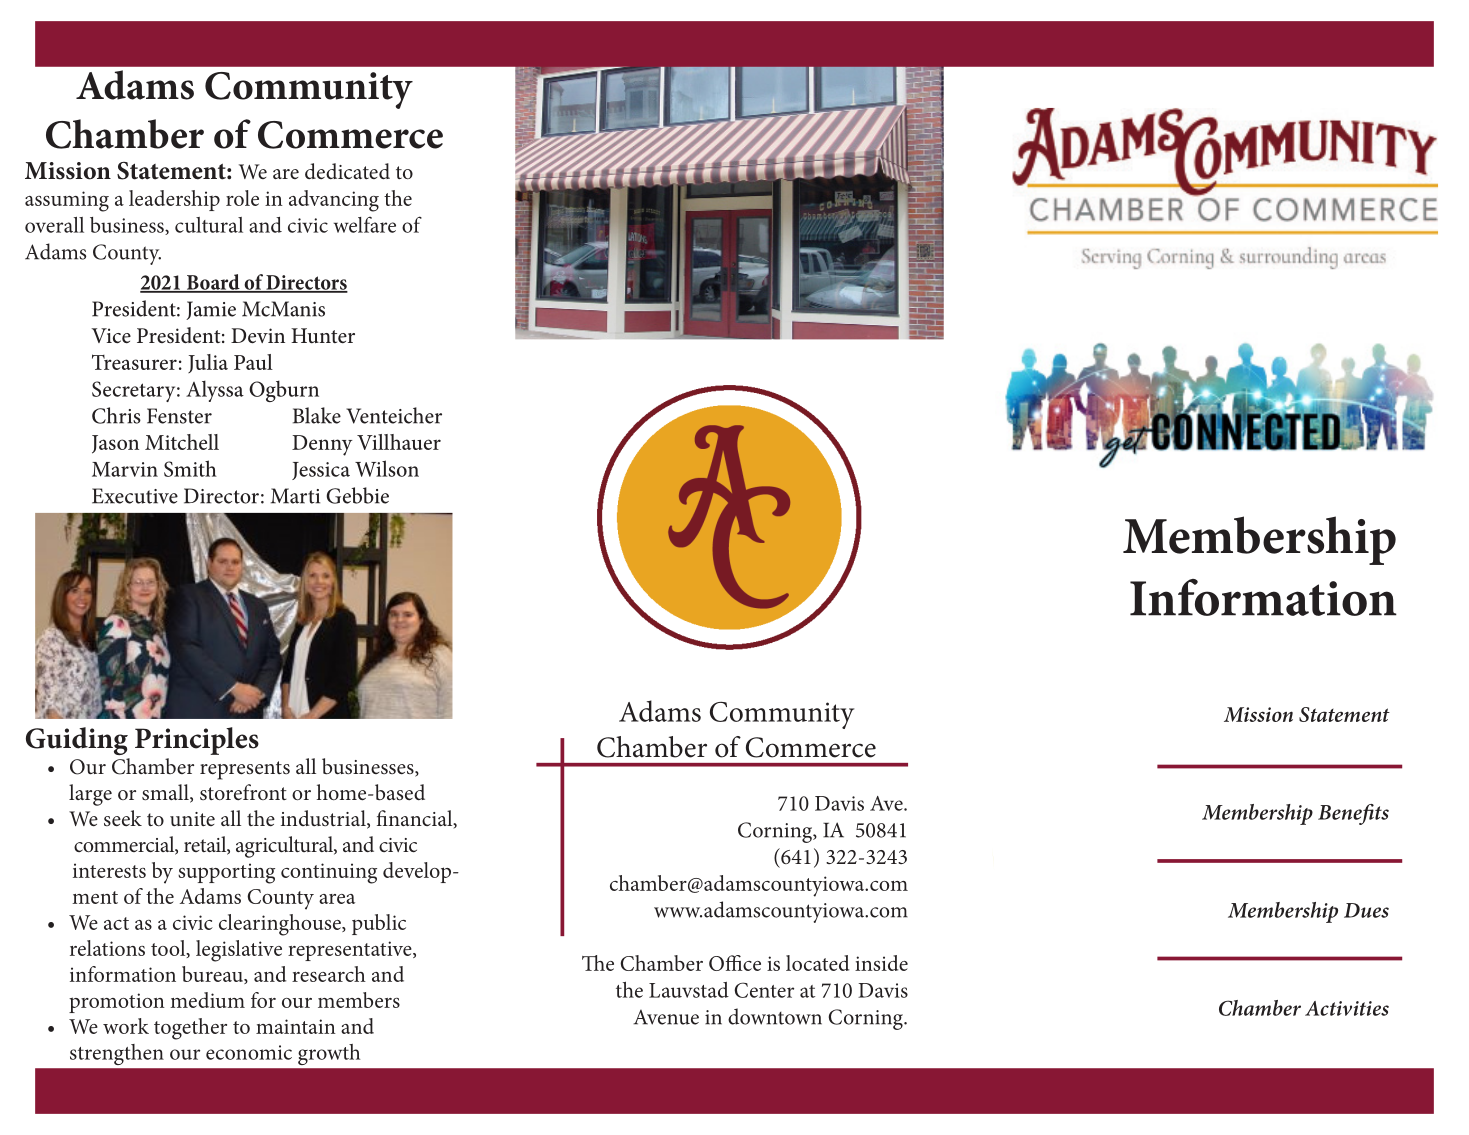 This image has height=1135, width=1469. What do you see at coordinates (295, 496) in the image?
I see `Marti` at bounding box center [295, 496].
